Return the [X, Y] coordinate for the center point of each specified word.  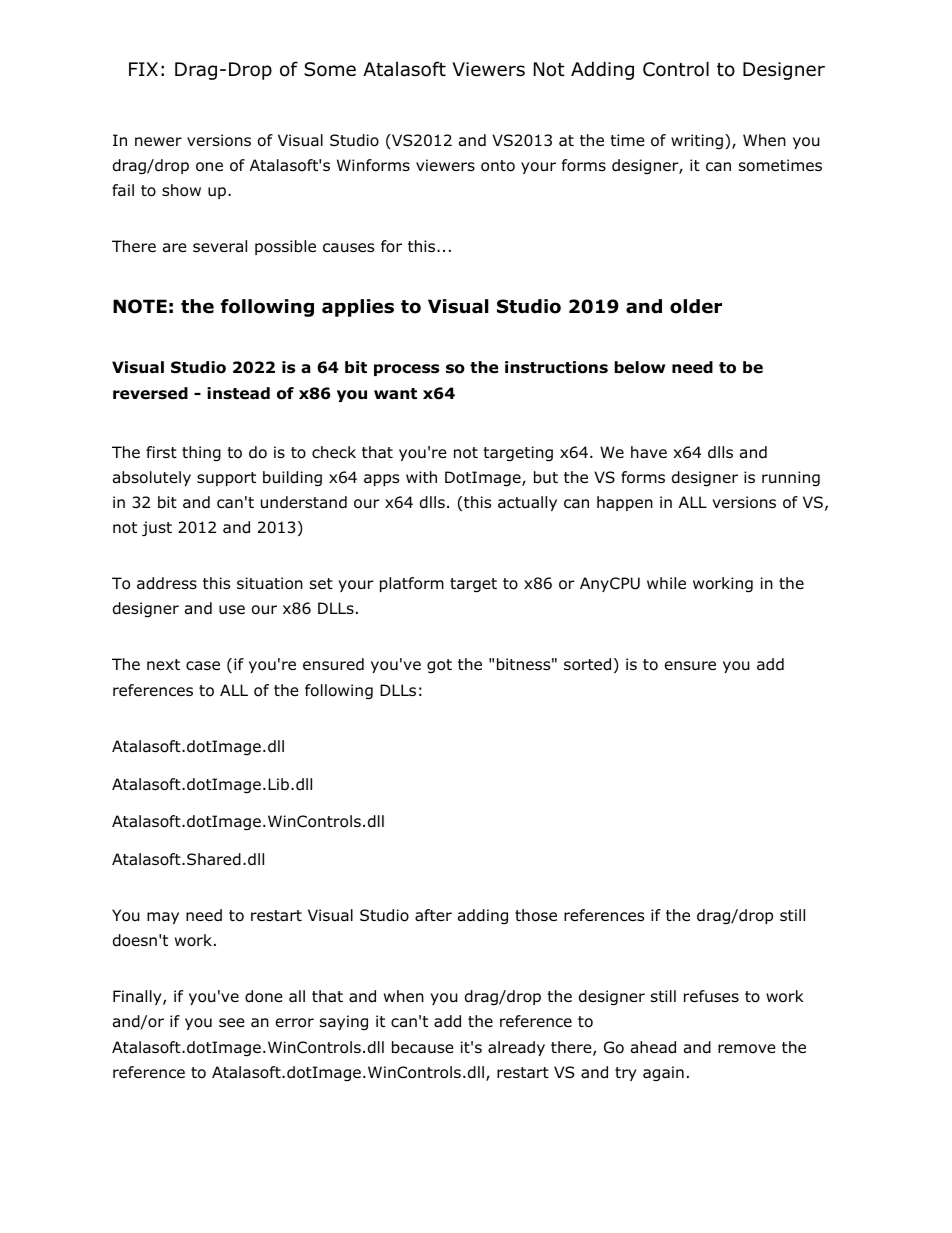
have [649, 452]
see [232, 1022]
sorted [587, 664]
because [423, 1047]
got [439, 666]
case [203, 666]
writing [697, 142]
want [395, 394]
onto [498, 166]
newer [158, 141]
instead [238, 393]
